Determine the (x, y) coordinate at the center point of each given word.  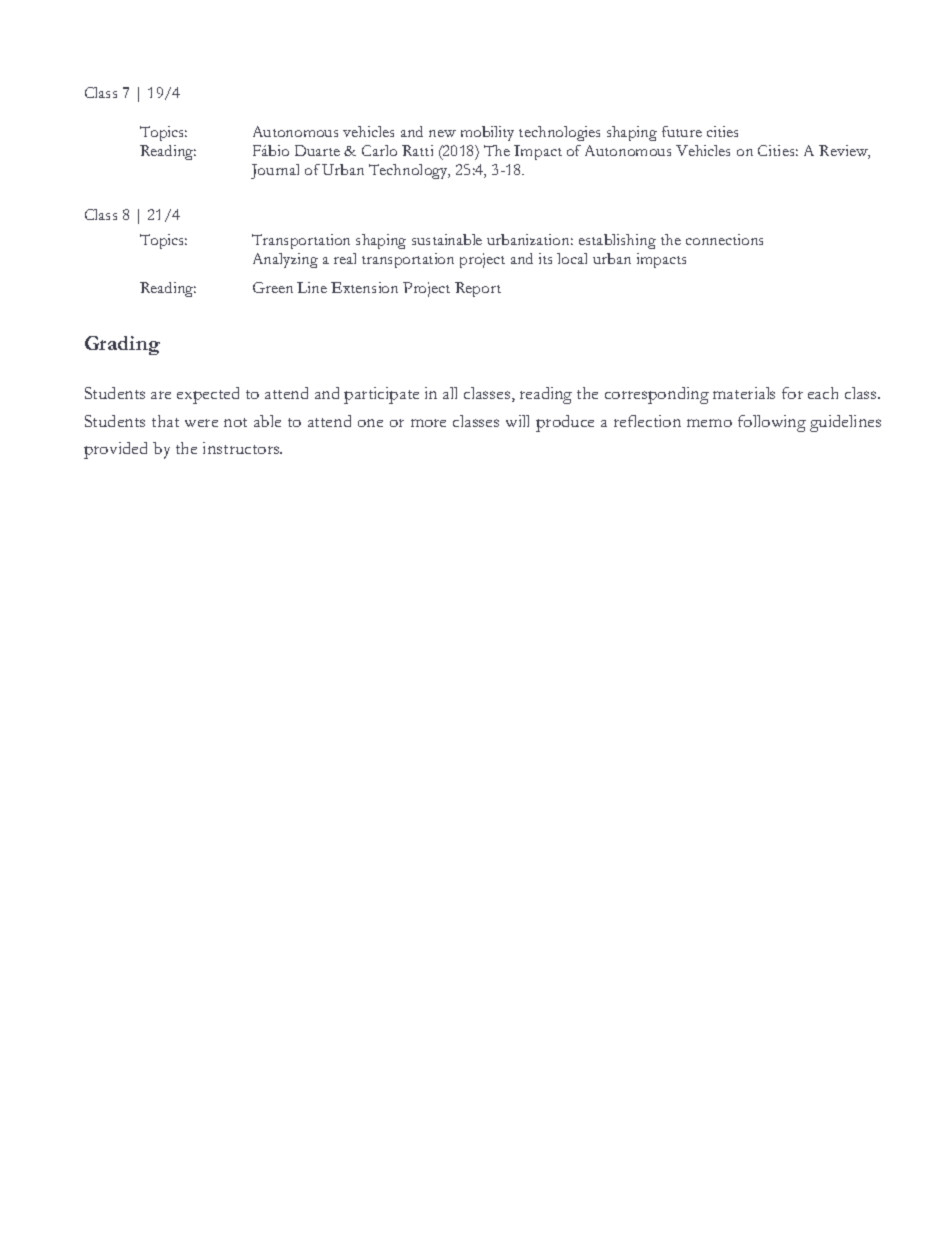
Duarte (317, 150)
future (682, 131)
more (428, 423)
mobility (487, 133)
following (772, 423)
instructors (242, 448)
